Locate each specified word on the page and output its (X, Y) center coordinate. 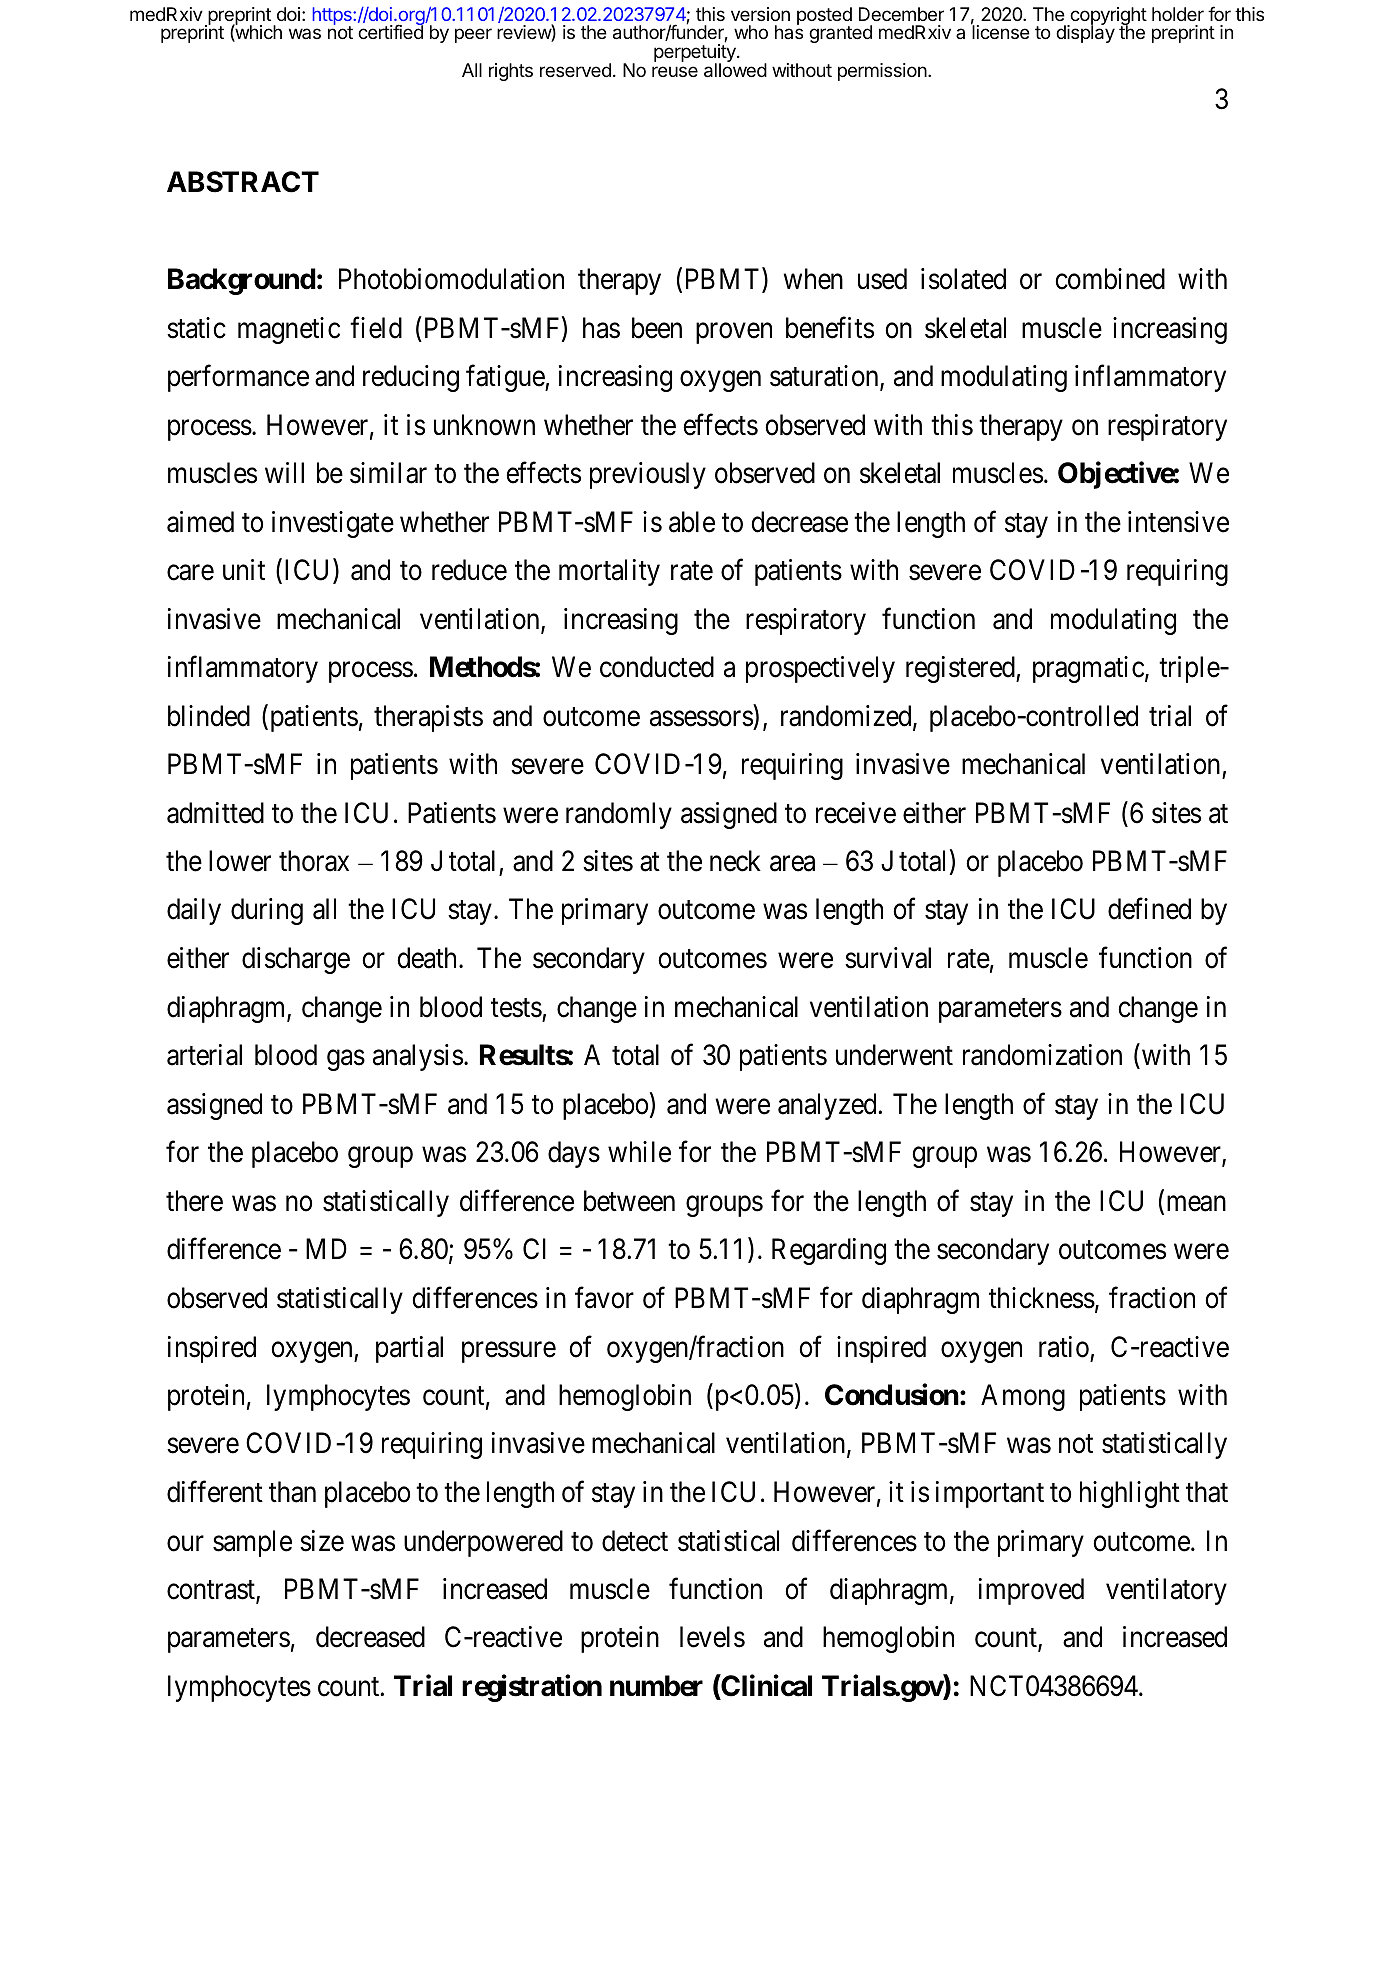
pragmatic (1088, 669)
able (692, 522)
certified (390, 31)
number (656, 1686)
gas (346, 1060)
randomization (1042, 1055)
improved (1031, 1591)
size (322, 1541)
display (1085, 33)
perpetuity (696, 54)
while (639, 1152)
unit (244, 569)
